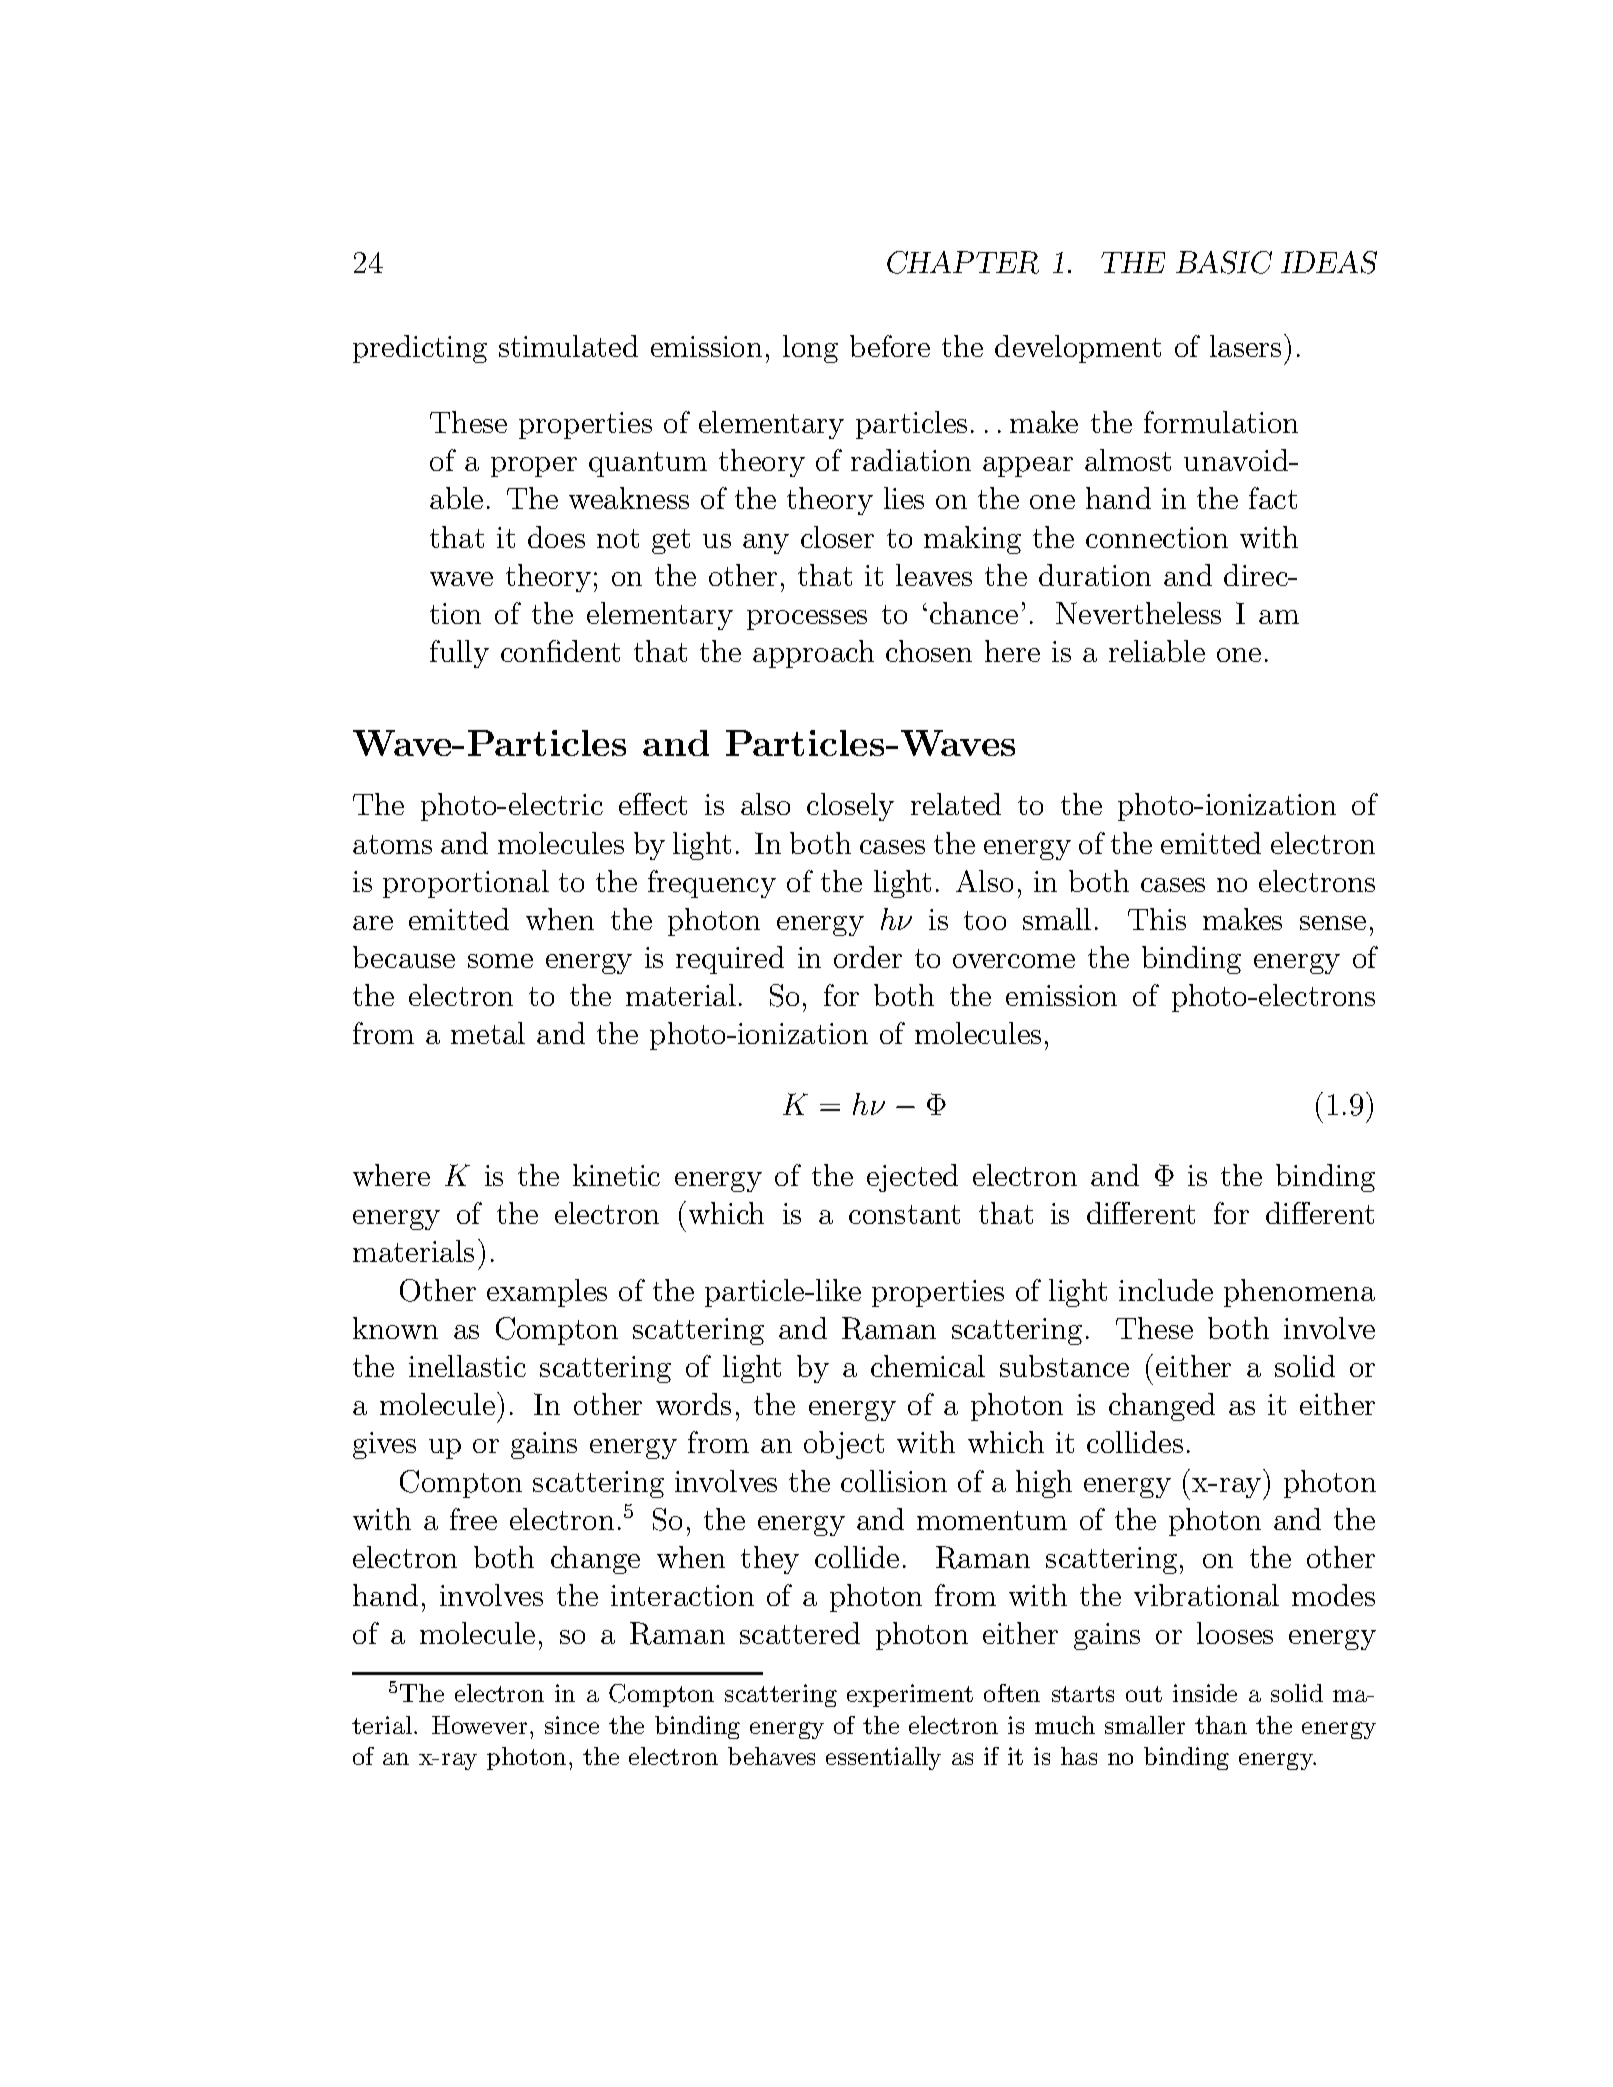  What do you see at coordinates (1138, 613) in the screenshot?
I see `Nevertheless` at bounding box center [1138, 613].
